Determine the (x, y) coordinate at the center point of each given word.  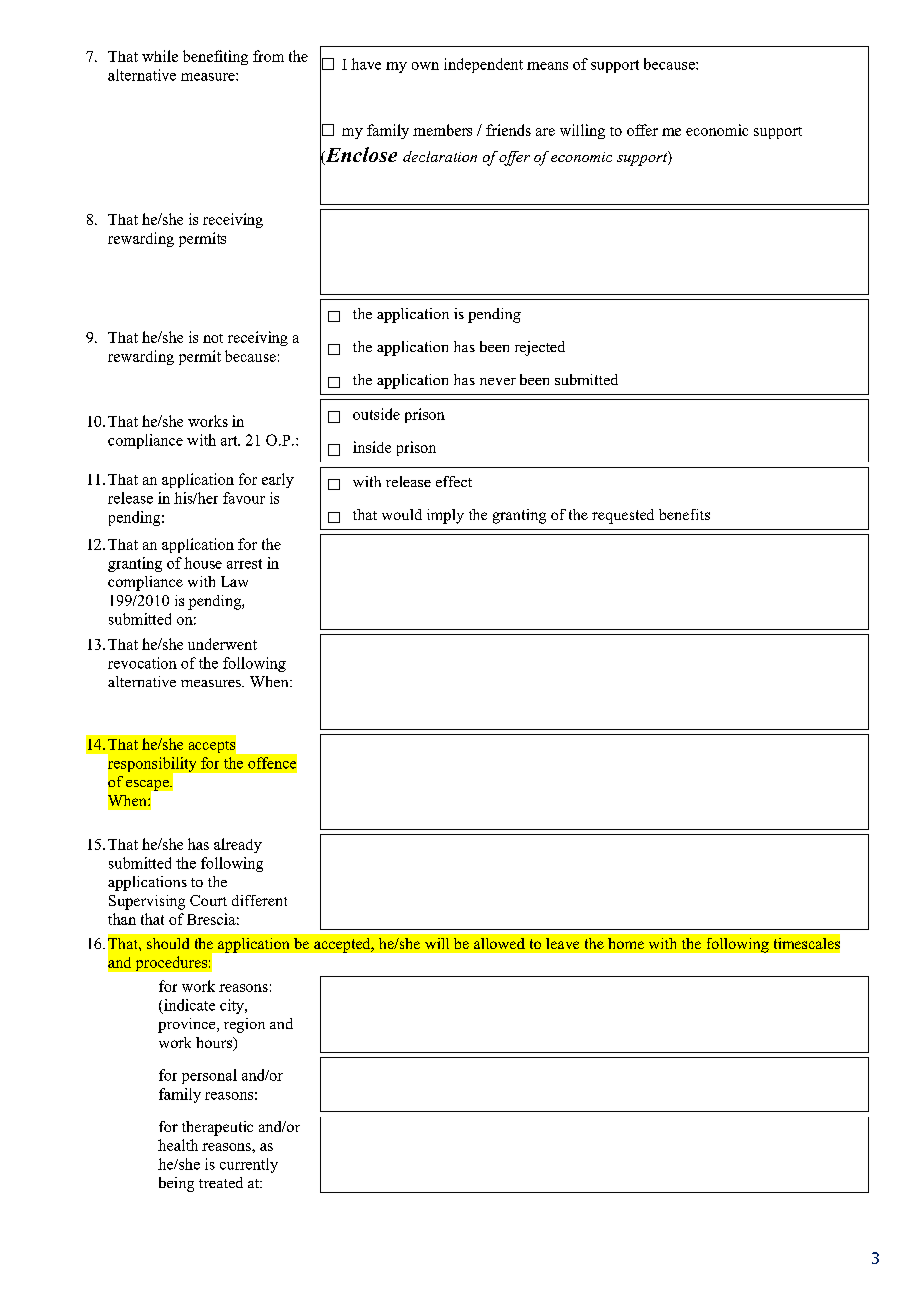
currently (249, 1165)
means (547, 66)
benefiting (215, 57)
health (178, 1145)
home (626, 943)
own (425, 66)
